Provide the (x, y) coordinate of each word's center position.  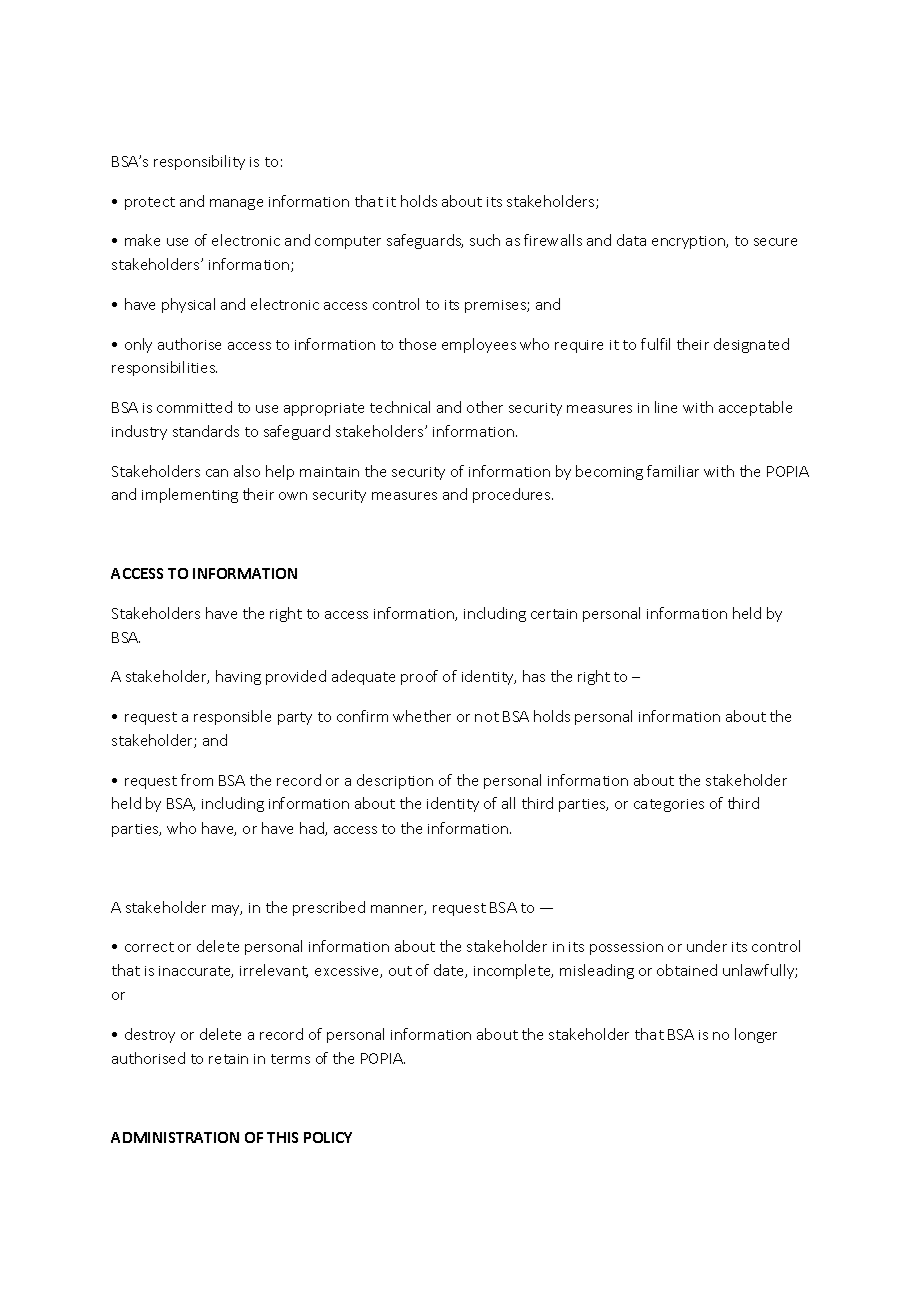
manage (236, 204)
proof (419, 677)
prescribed (329, 908)
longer (756, 1035)
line (666, 407)
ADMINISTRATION (175, 1137)
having (238, 677)
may (227, 910)
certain (554, 614)
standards (206, 431)
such (485, 240)
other (485, 407)
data (631, 240)
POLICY (328, 1137)
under (707, 946)
